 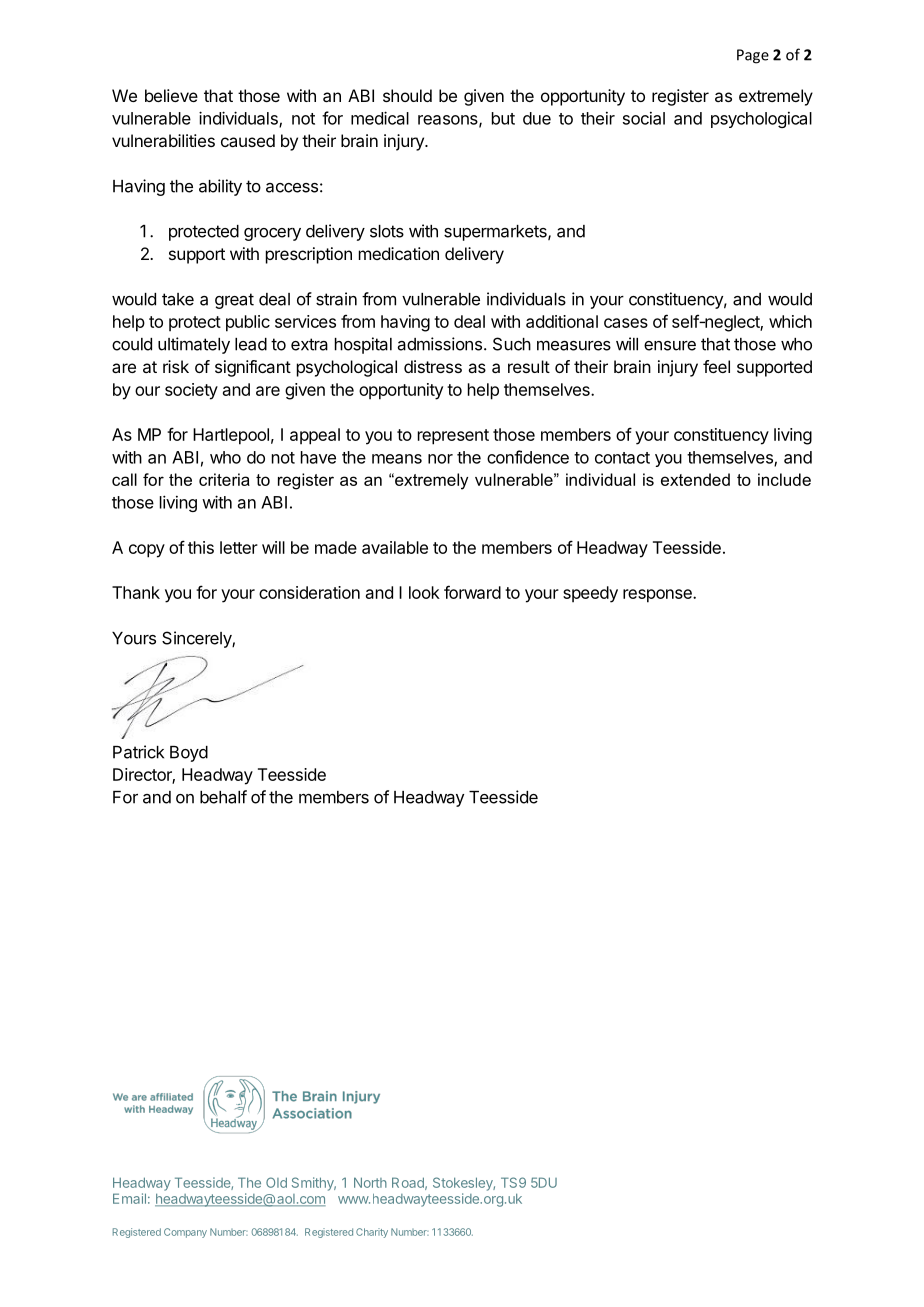 I want to click on Company, so click(x=185, y=1233).
